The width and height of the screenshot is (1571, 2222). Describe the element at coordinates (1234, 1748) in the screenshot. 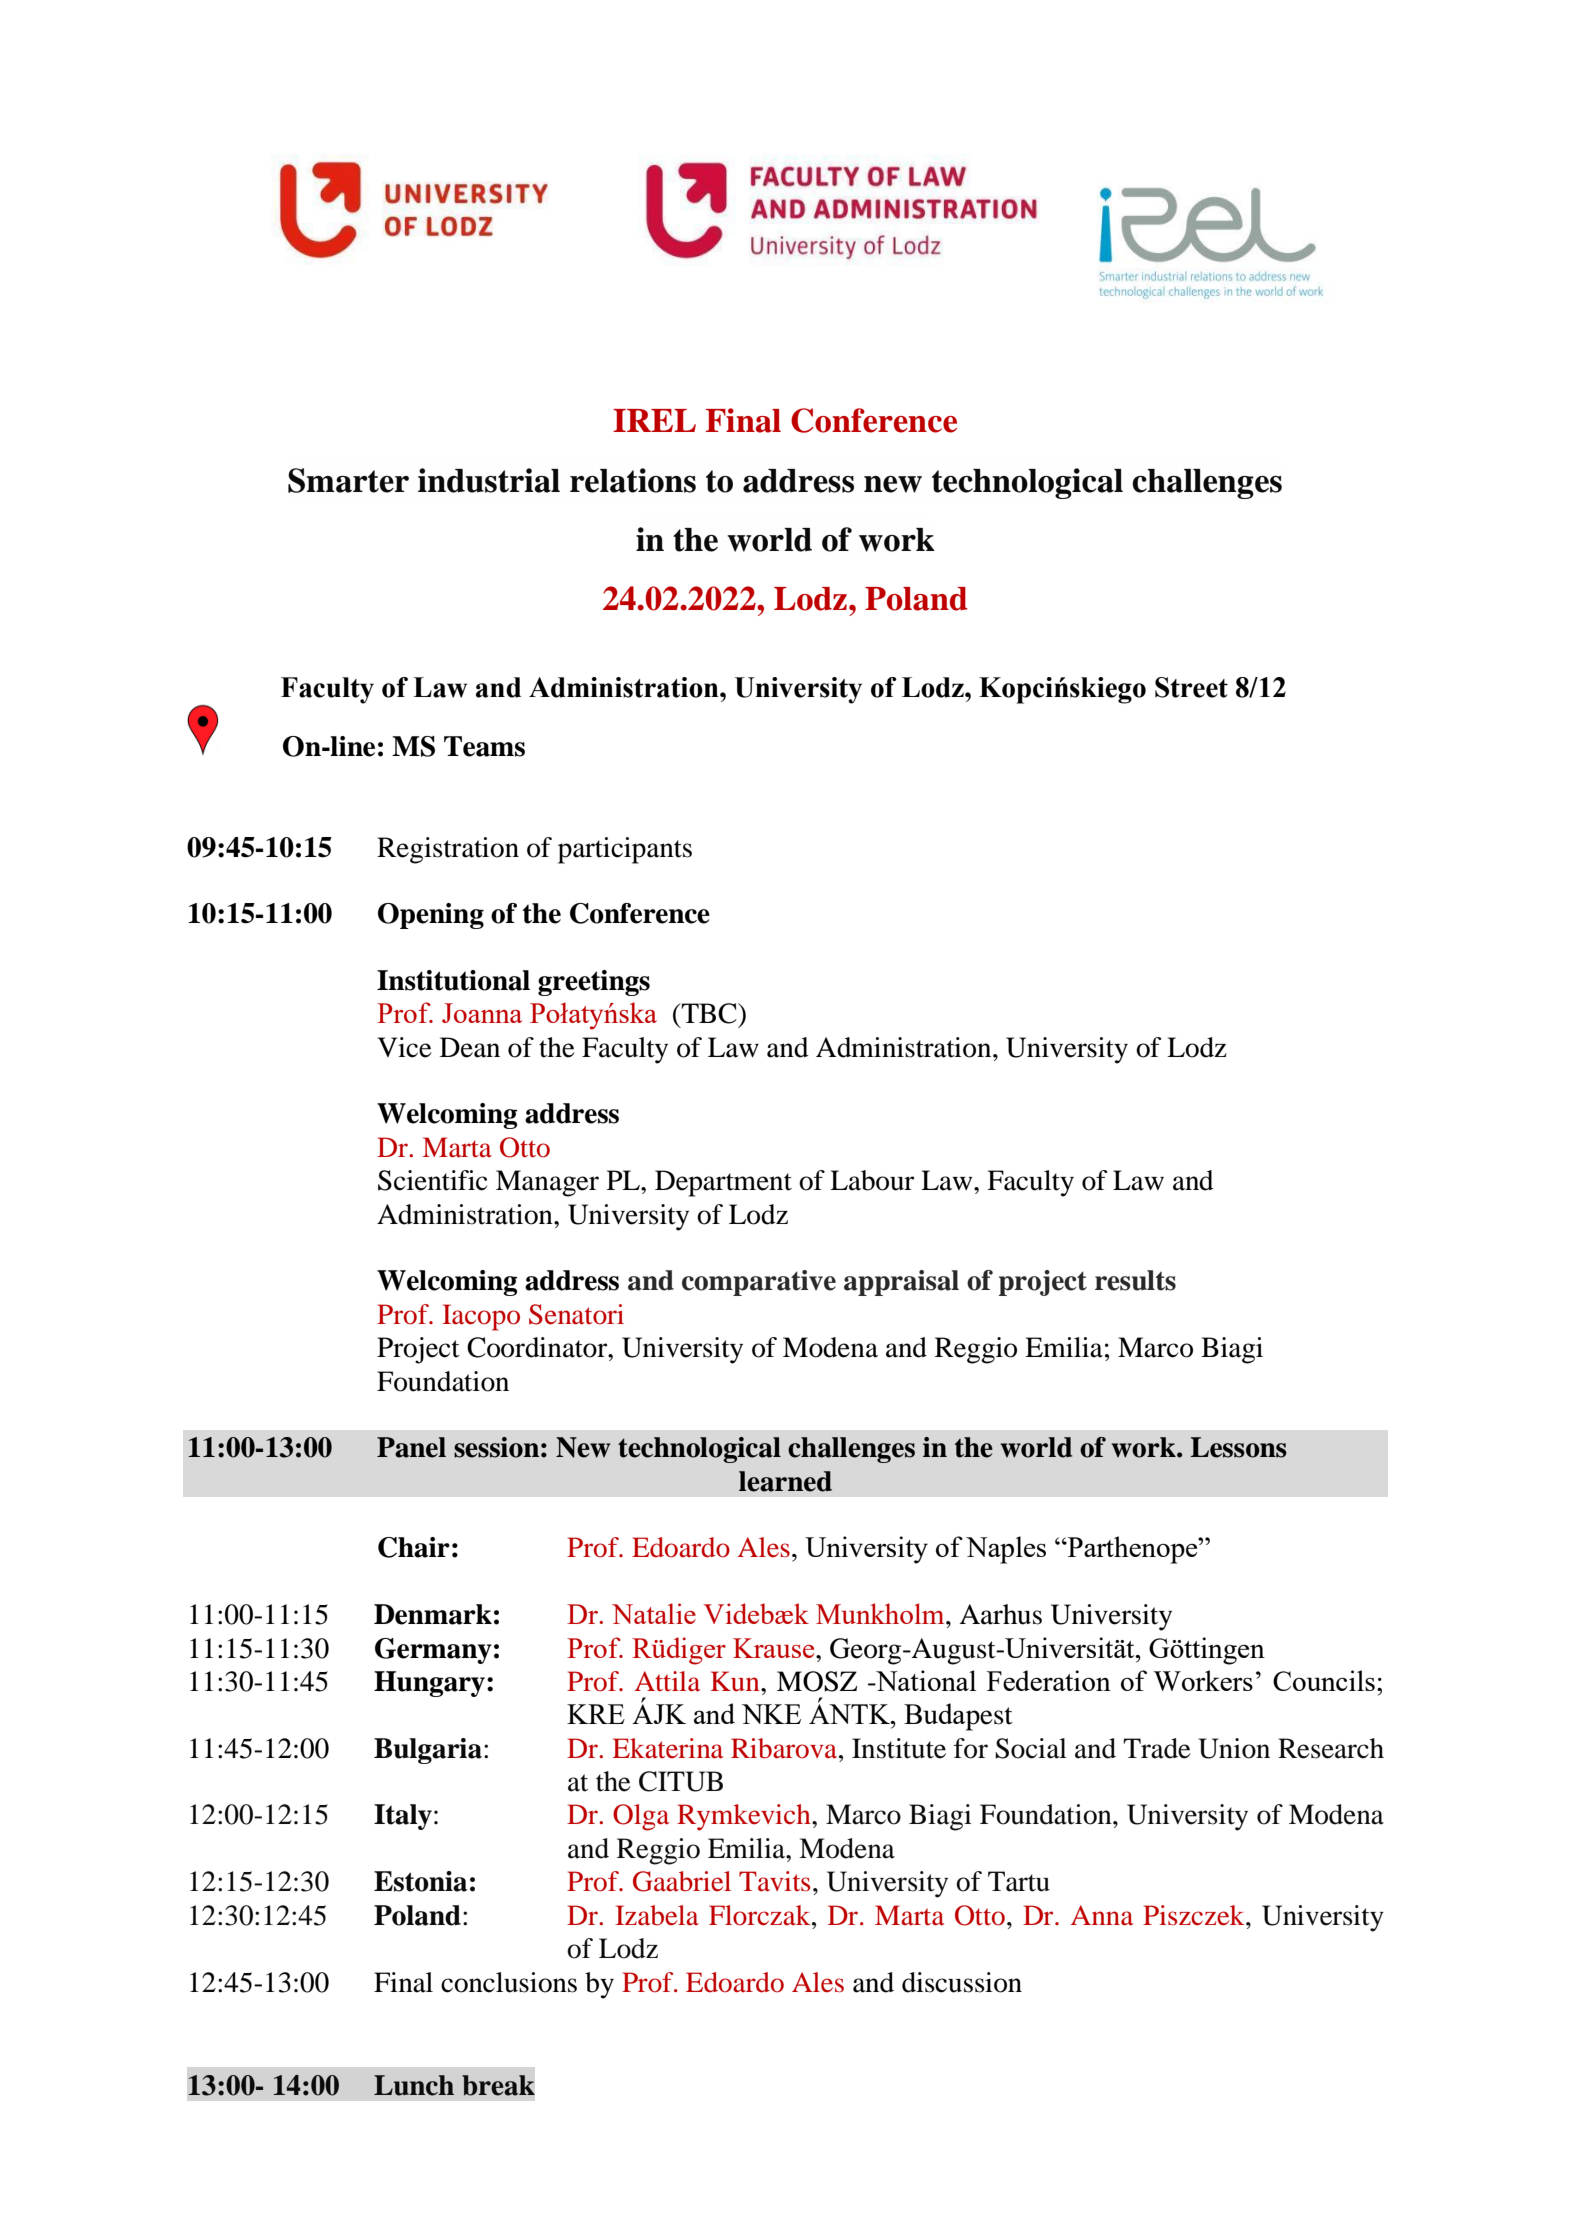

I see `Union` at that location.
